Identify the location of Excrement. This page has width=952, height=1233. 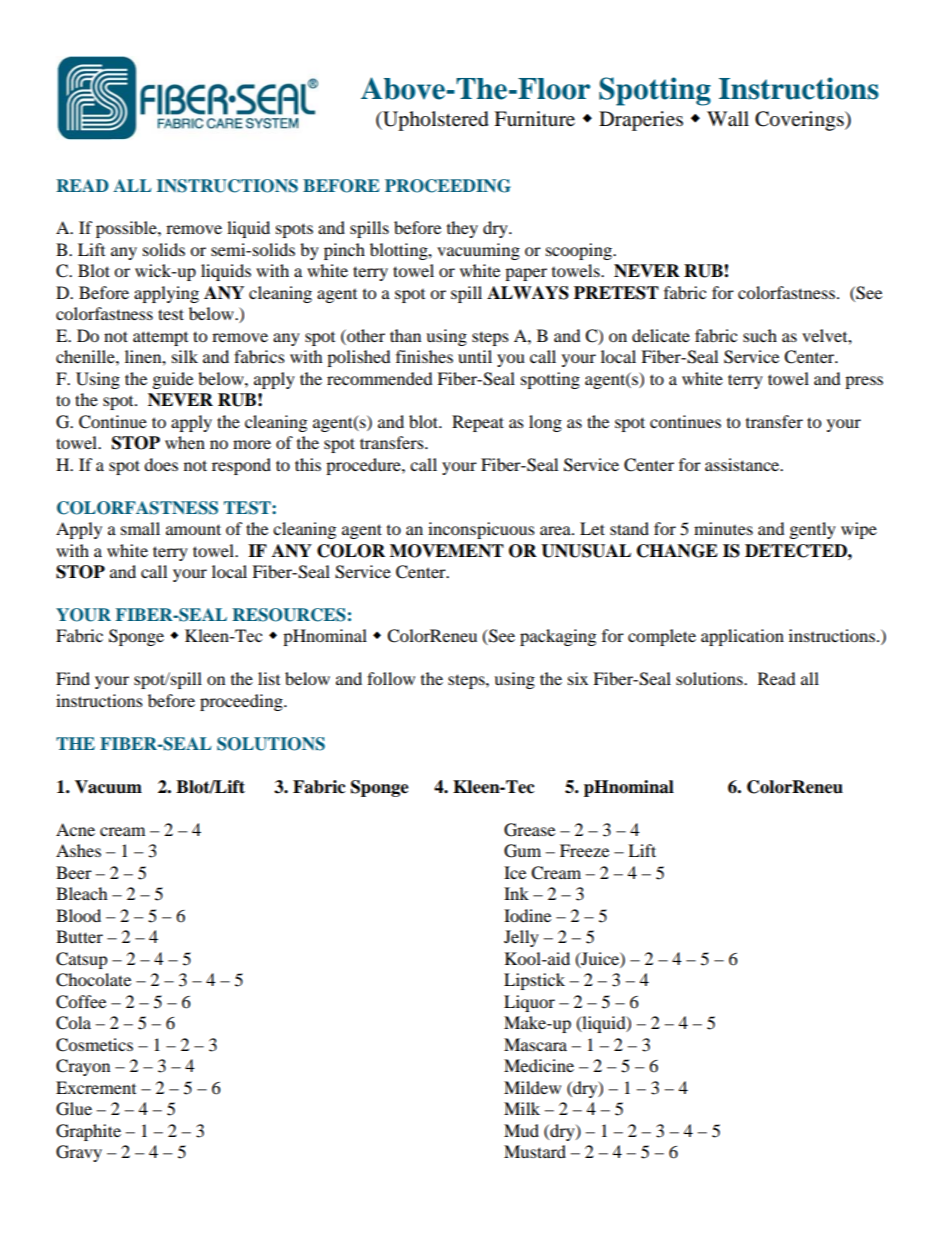
(96, 1087).
